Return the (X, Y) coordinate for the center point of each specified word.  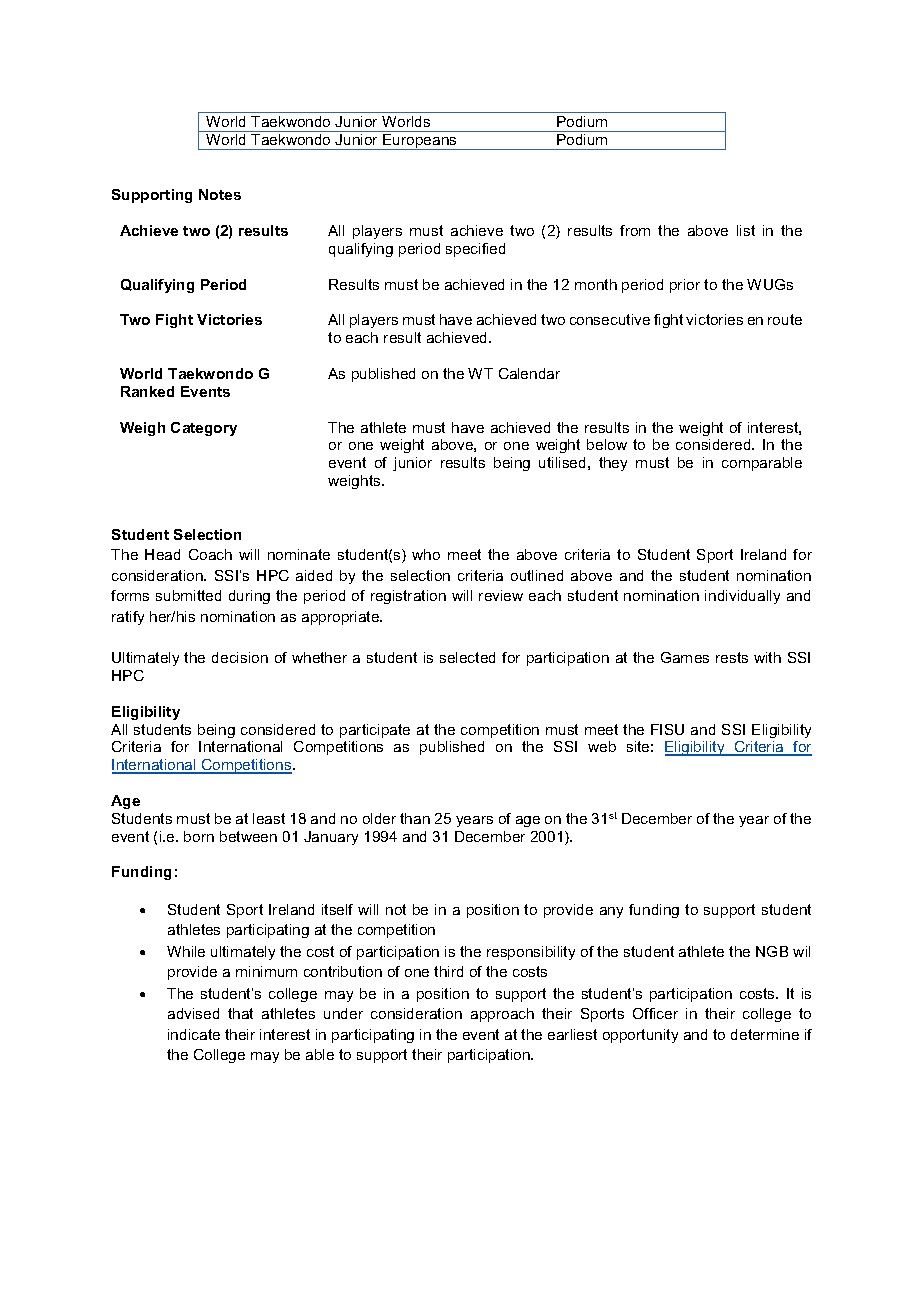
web (602, 746)
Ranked (147, 391)
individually (742, 597)
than (415, 818)
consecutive (610, 319)
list (746, 230)
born (199, 836)
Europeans (420, 142)
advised (193, 1013)
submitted (188, 595)
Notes (220, 194)
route (785, 319)
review (501, 595)
